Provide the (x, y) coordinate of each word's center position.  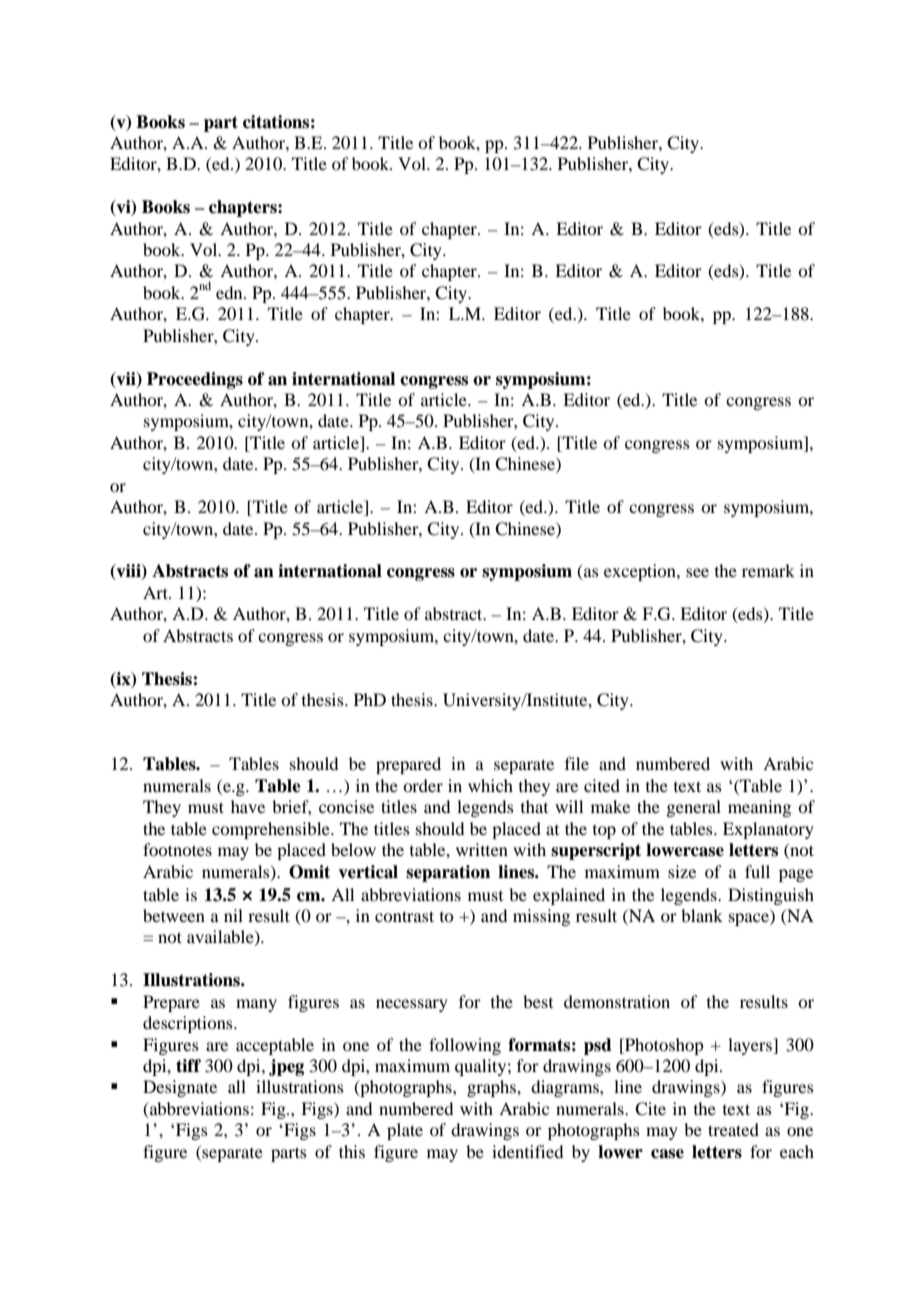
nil (233, 915)
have (248, 806)
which (490, 785)
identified (527, 1151)
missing (541, 917)
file (577, 763)
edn (230, 292)
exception (641, 572)
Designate (180, 1088)
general (693, 808)
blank (702, 915)
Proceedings (195, 380)
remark (768, 570)
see (697, 572)
